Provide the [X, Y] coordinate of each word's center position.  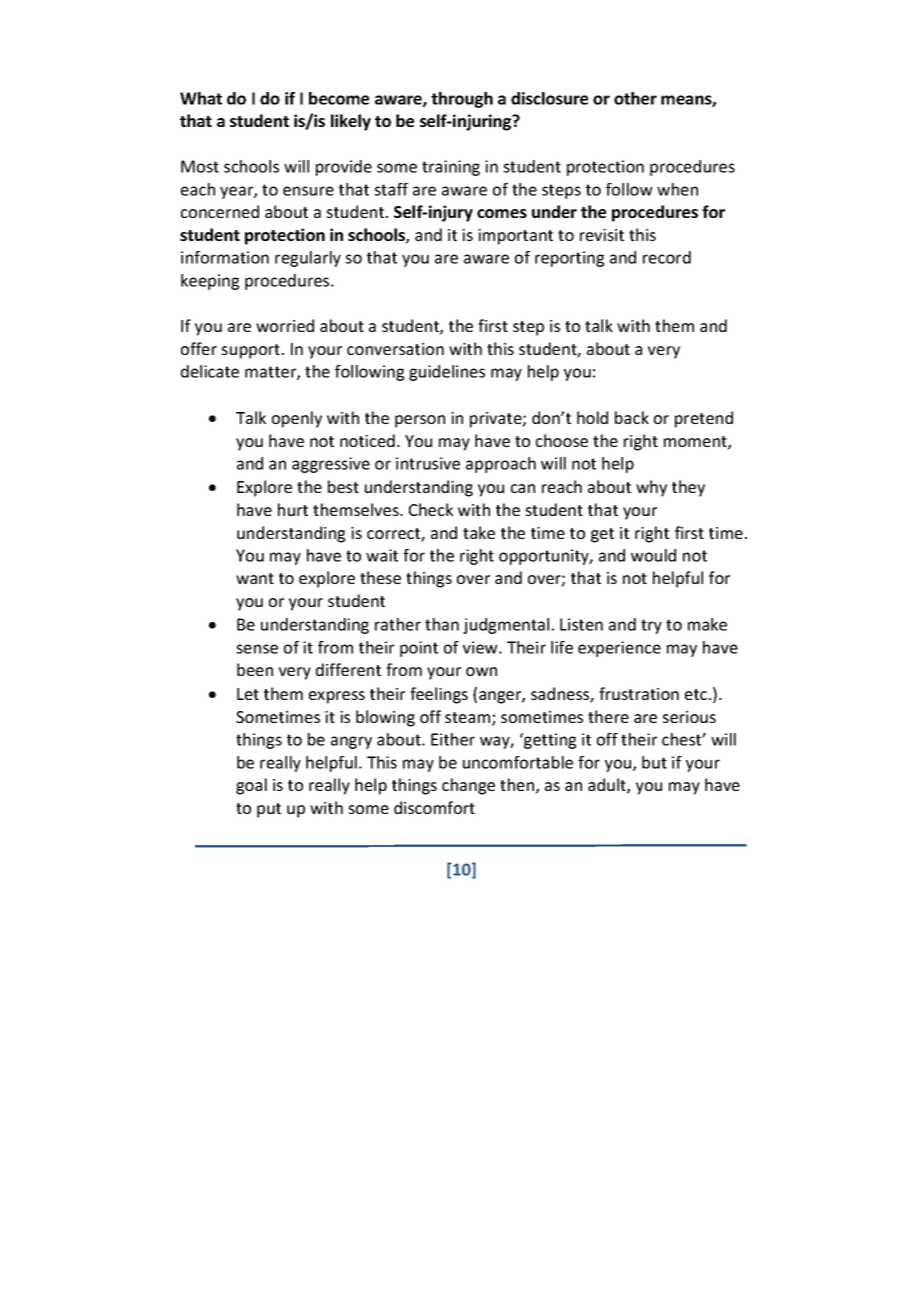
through [462, 100]
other [635, 98]
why [651, 488]
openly [297, 419]
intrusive [428, 463]
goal [251, 786]
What [201, 98]
